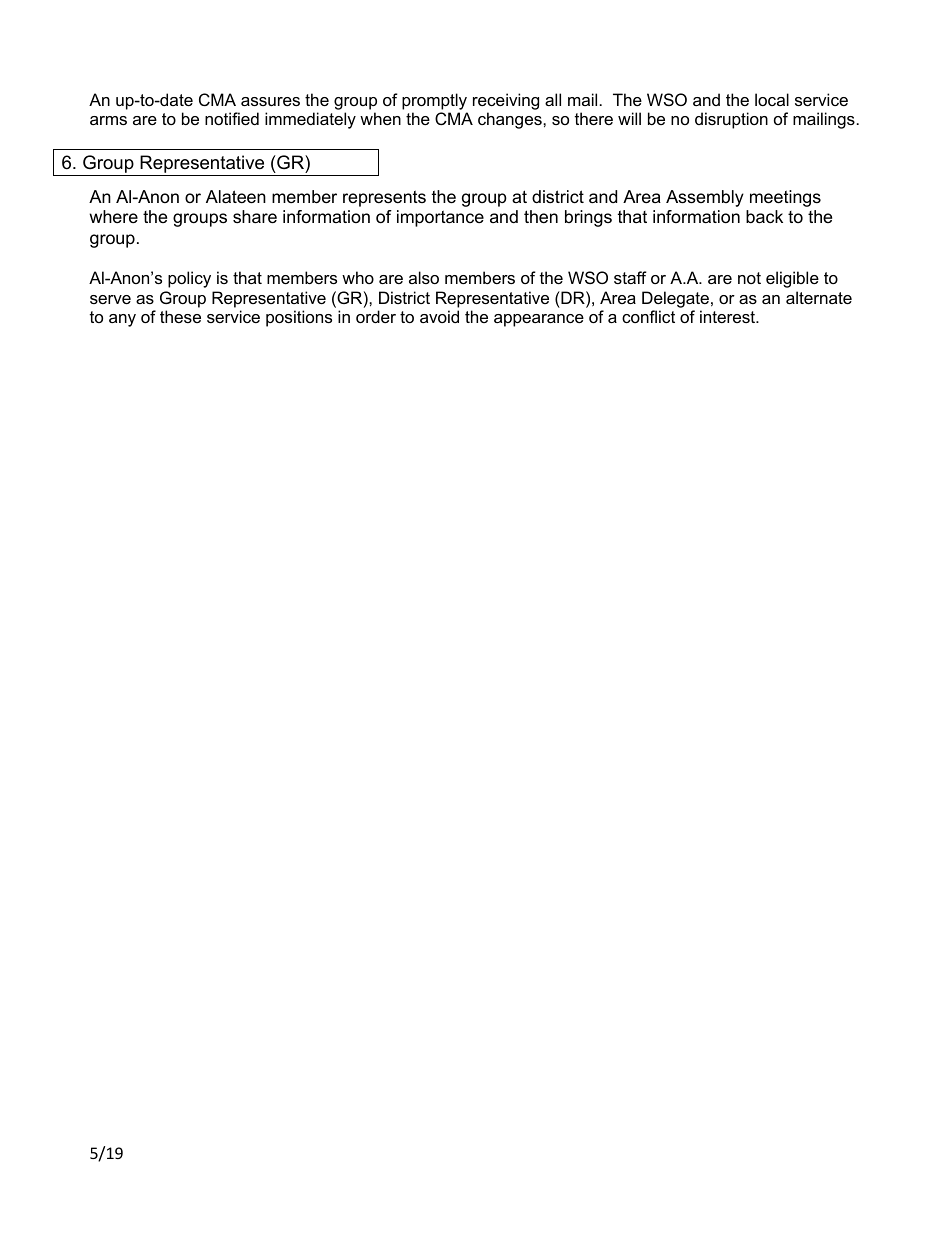 This screenshot has width=952, height=1233. Describe the element at coordinates (434, 101) in the screenshot. I see `promptly` at that location.
